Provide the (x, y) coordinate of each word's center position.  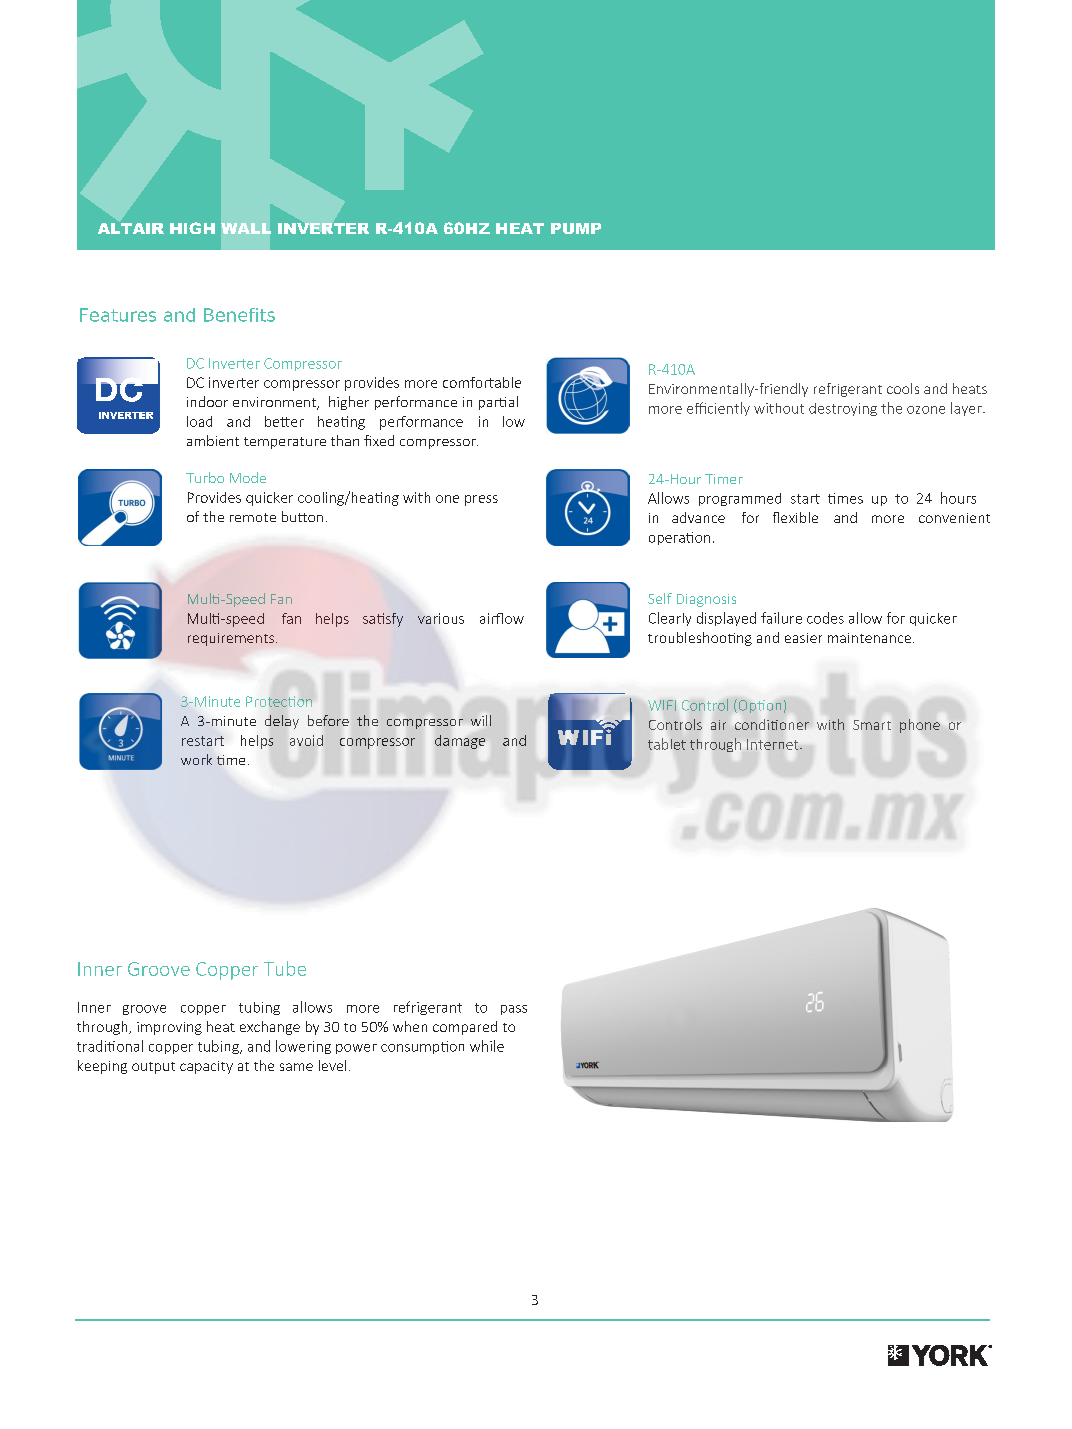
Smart (872, 725)
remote (253, 517)
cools (903, 388)
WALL (246, 228)
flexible (795, 517)
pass (514, 1010)
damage (460, 742)
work (196, 759)
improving (169, 1028)
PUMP (576, 228)
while (487, 1046)
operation (679, 538)
